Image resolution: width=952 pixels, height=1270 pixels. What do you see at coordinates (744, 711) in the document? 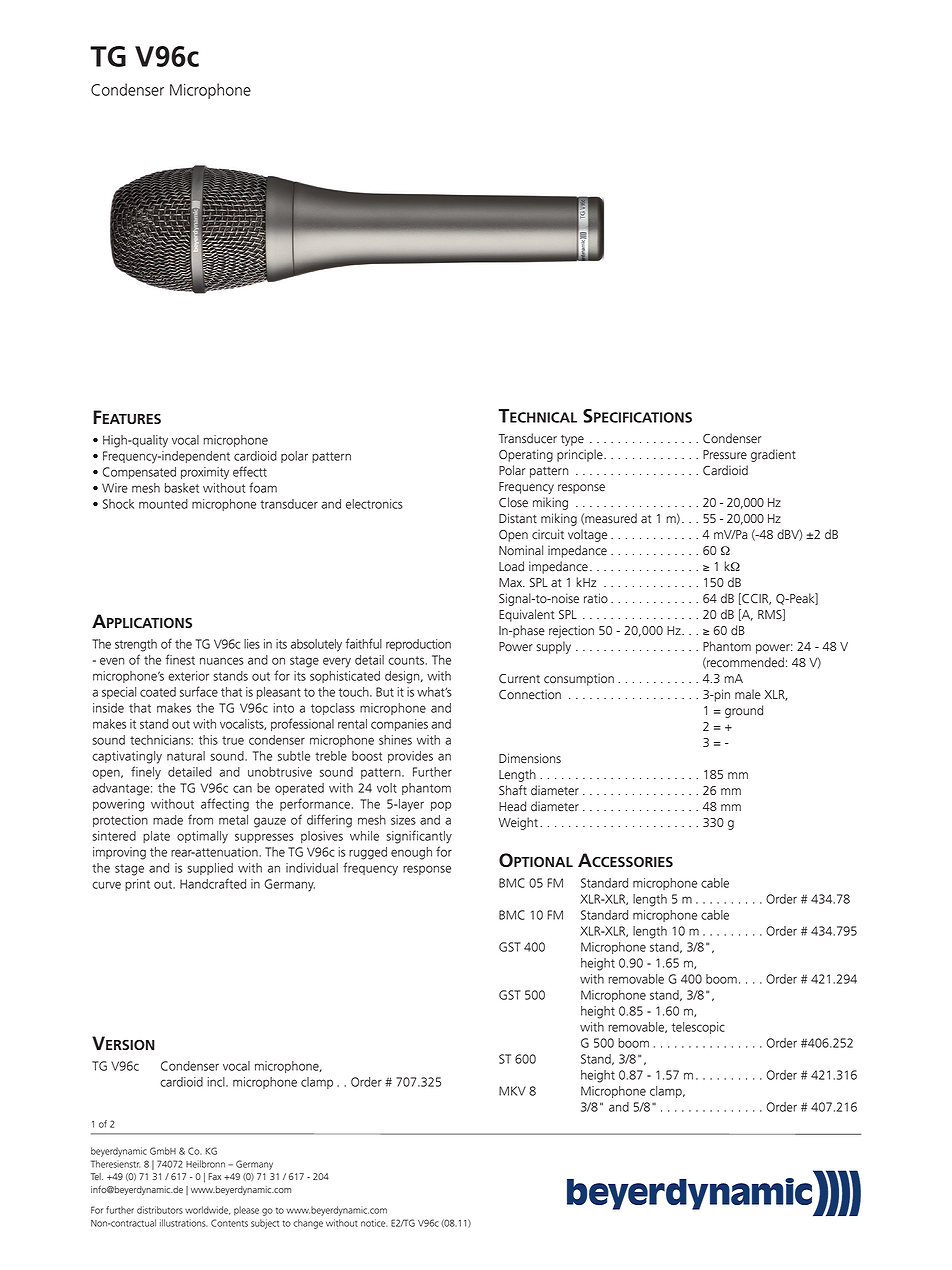
I see `ground` at bounding box center [744, 711].
